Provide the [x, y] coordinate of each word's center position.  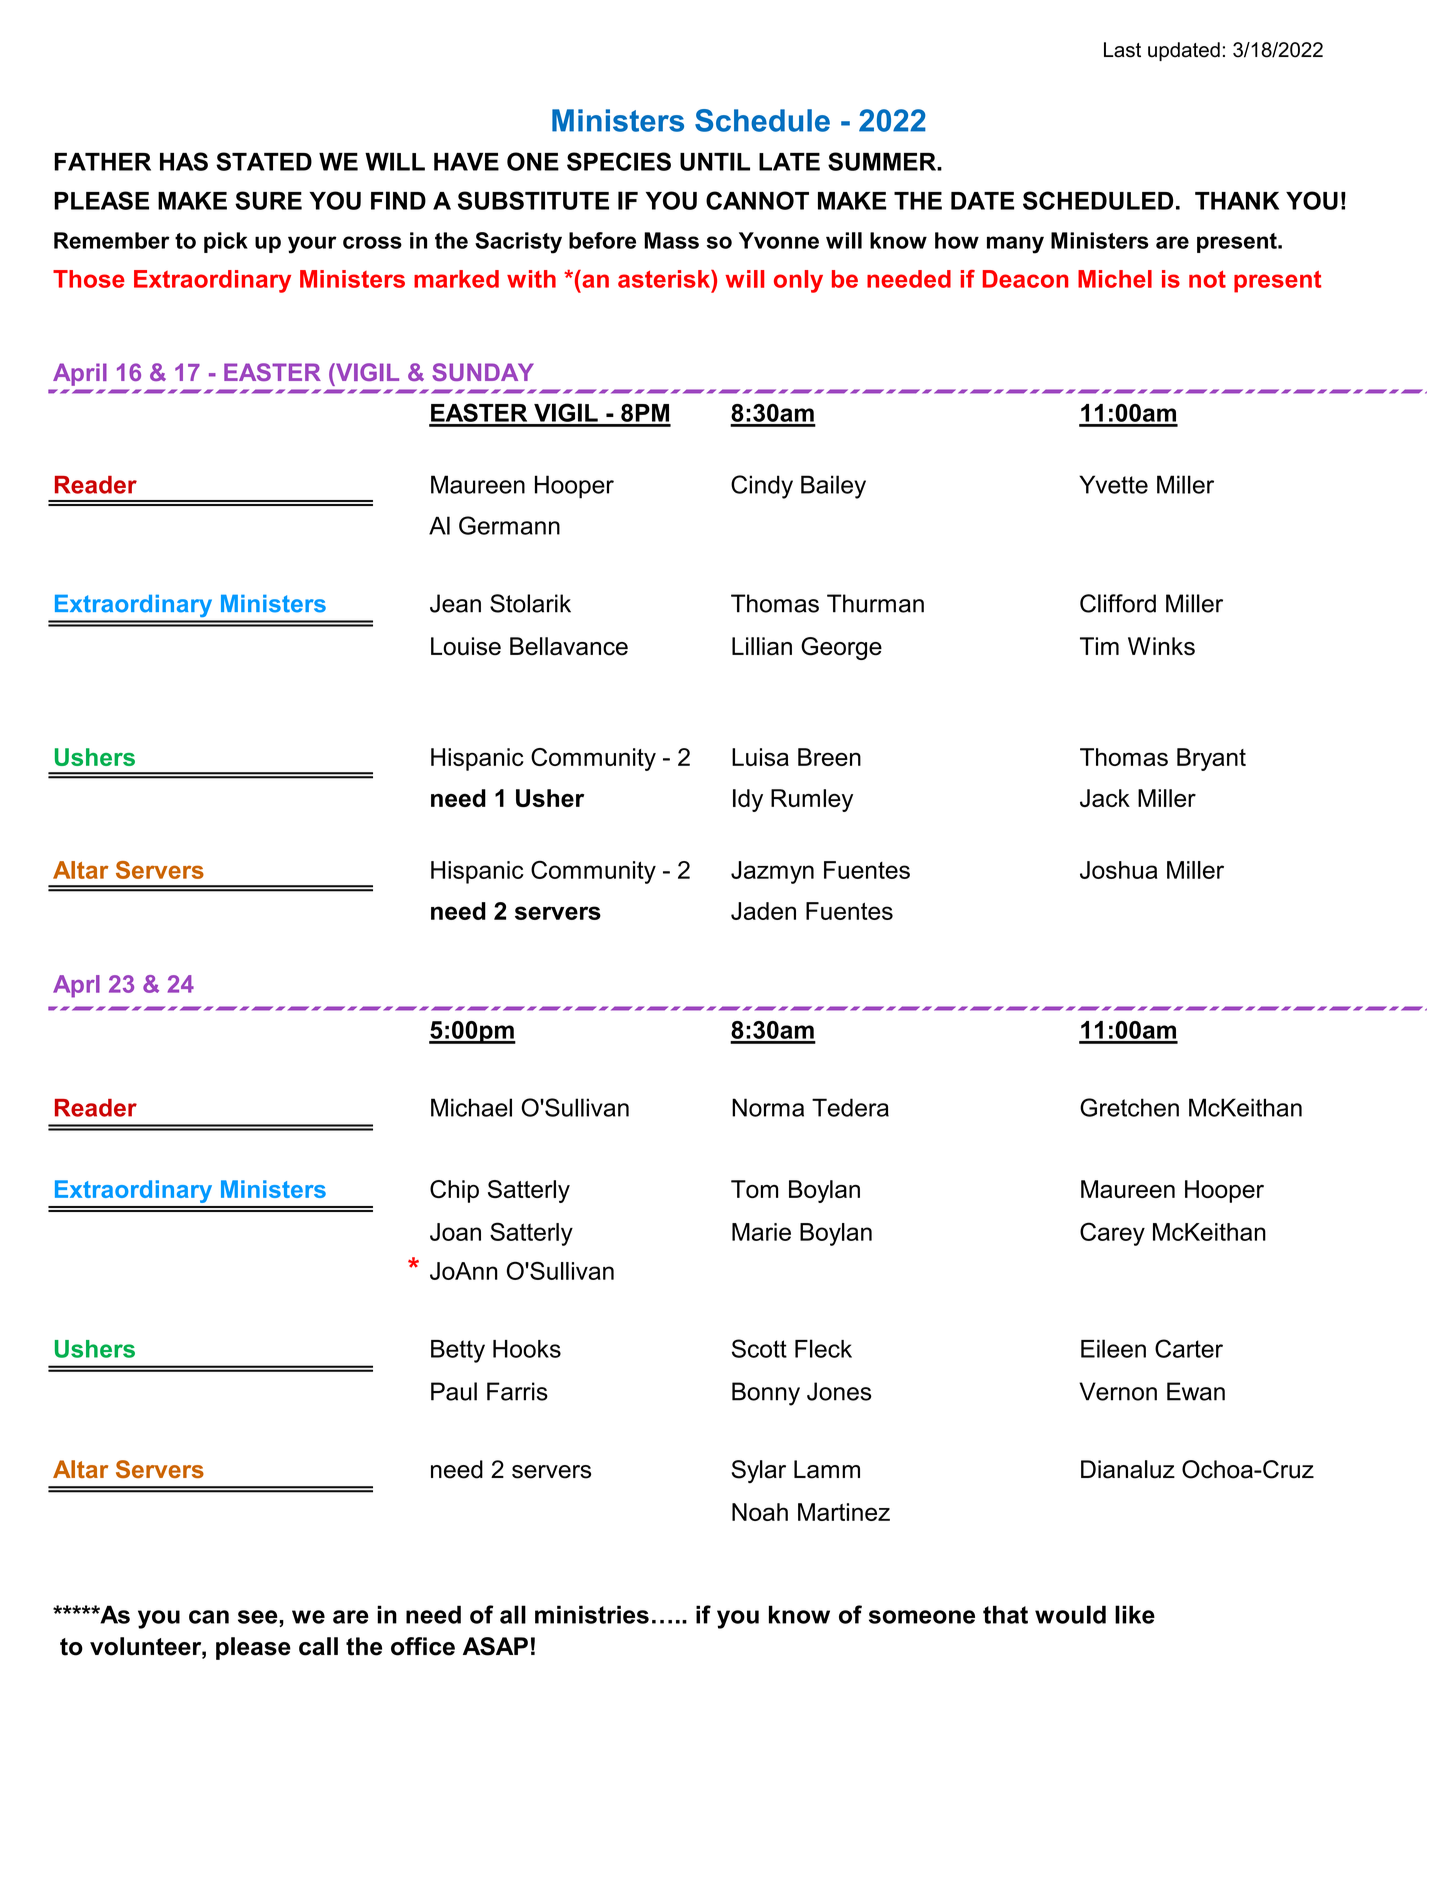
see [258, 1617]
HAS [184, 161]
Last [1122, 50]
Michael [471, 1107]
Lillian [762, 646]
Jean [455, 603]
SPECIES [619, 161]
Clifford [1118, 603]
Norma [768, 1107]
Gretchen [1129, 1107]
